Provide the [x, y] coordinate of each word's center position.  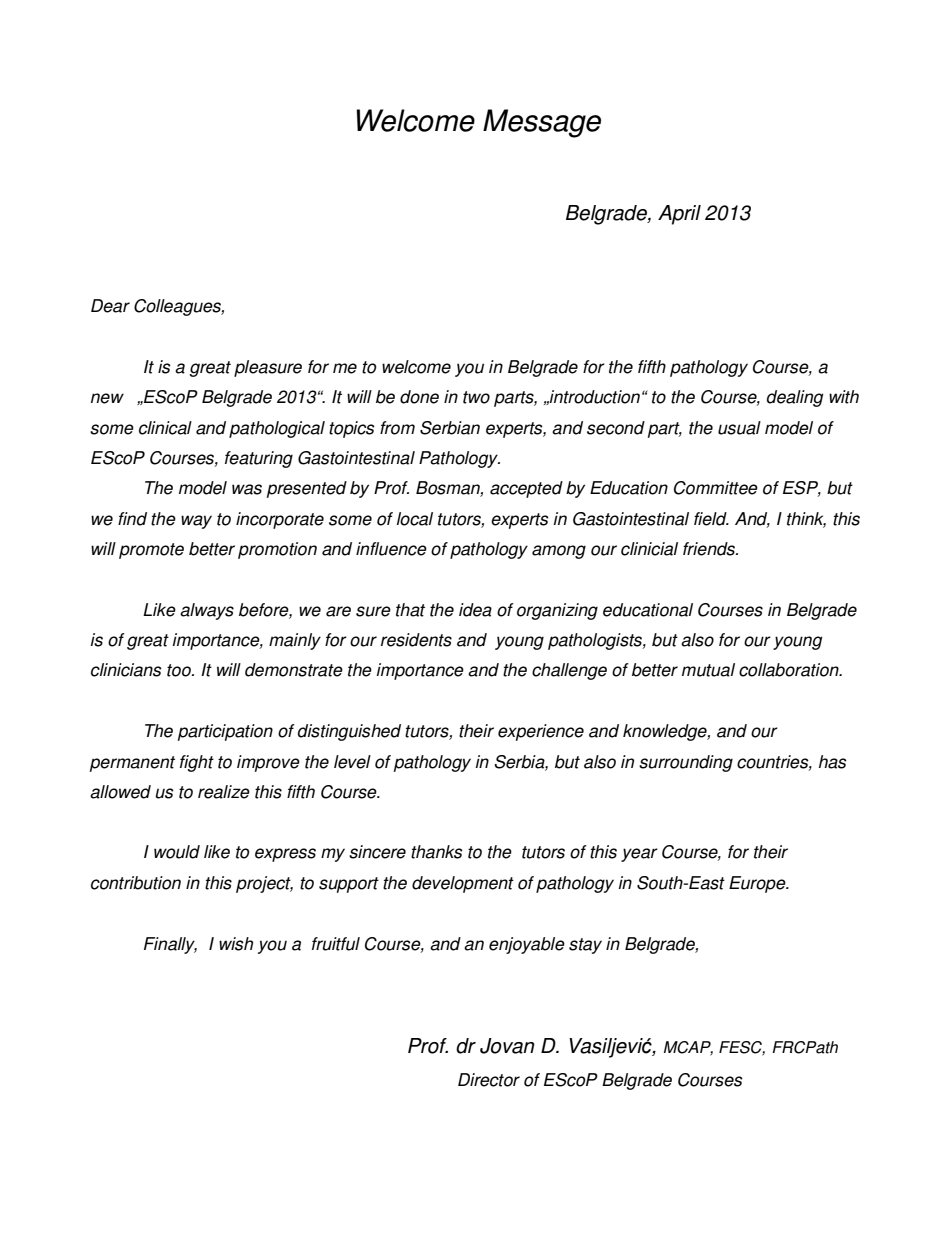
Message [542, 123]
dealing [795, 398]
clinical [165, 428]
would [177, 852]
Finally [170, 945]
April [679, 215]
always [207, 611]
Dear [110, 306]
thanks [437, 852]
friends [710, 549]
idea [475, 610]
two [476, 397]
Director [489, 1080]
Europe [758, 884]
